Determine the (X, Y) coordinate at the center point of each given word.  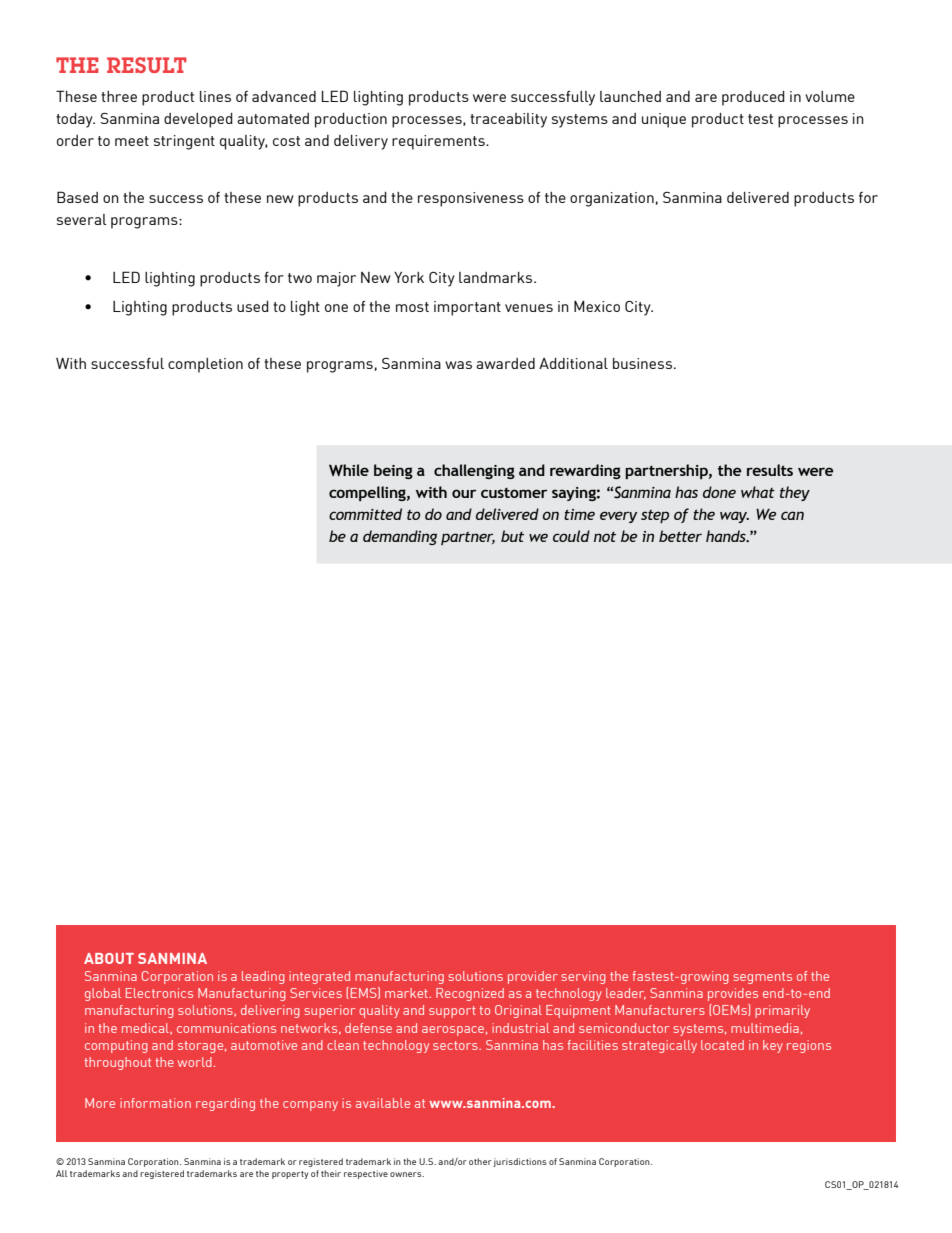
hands (727, 536)
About (109, 958)
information (155, 1103)
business (644, 363)
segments (762, 978)
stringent (184, 142)
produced (753, 98)
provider (533, 977)
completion (205, 365)
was (458, 365)
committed (365, 514)
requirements (439, 142)
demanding (400, 537)
